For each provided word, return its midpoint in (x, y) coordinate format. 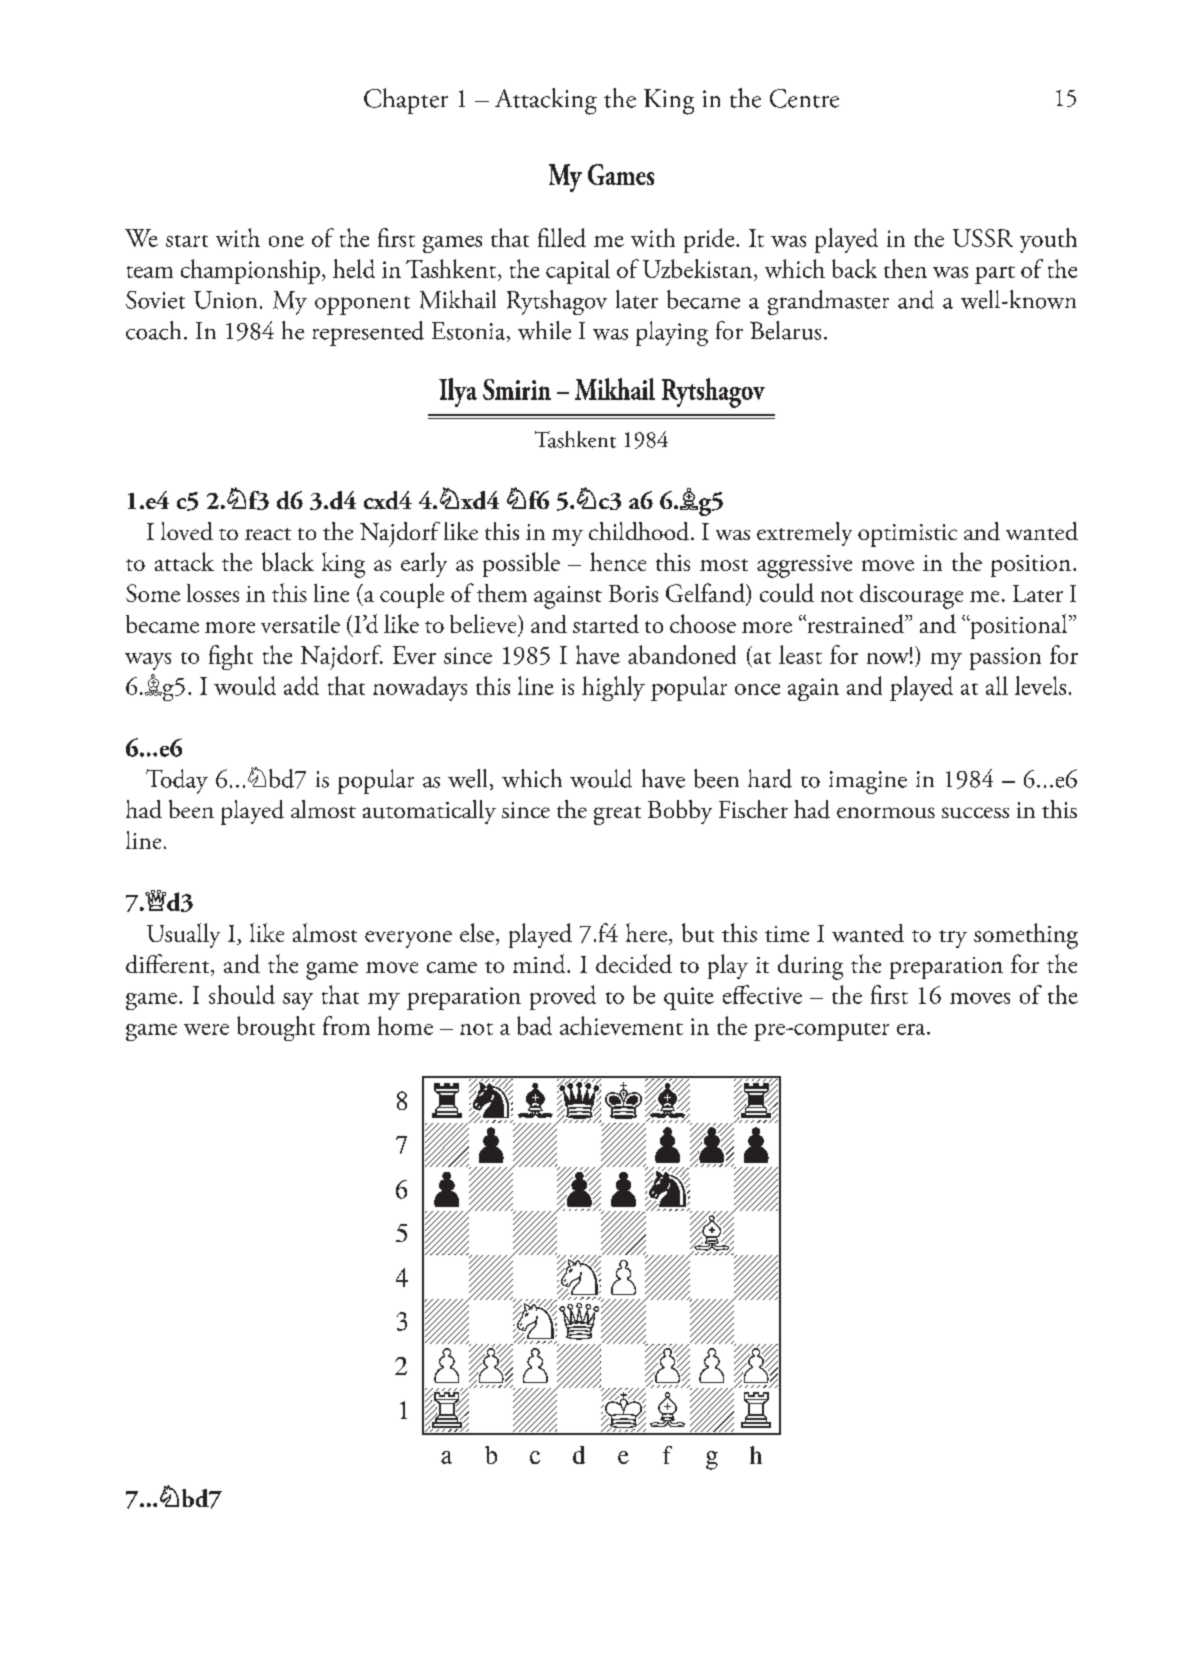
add (301, 685)
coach (153, 330)
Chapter (406, 101)
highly (613, 688)
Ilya (458, 392)
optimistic (907, 535)
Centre (804, 98)
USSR (983, 238)
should (242, 994)
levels (1040, 685)
